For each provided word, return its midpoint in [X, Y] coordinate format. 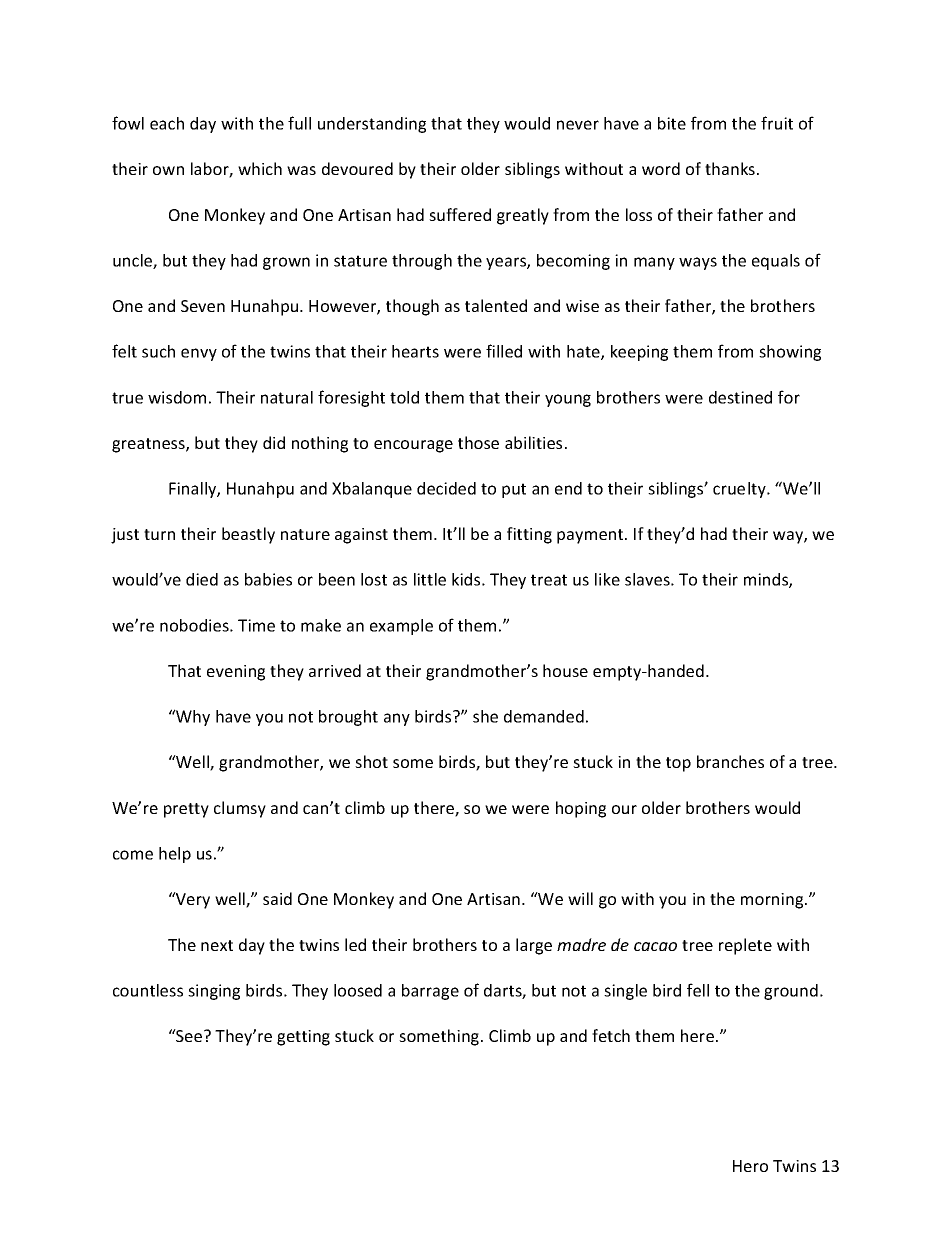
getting [303, 1038]
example [401, 627]
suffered [460, 214]
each [167, 123]
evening [236, 673]
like [607, 579]
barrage [430, 992]
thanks [730, 168]
